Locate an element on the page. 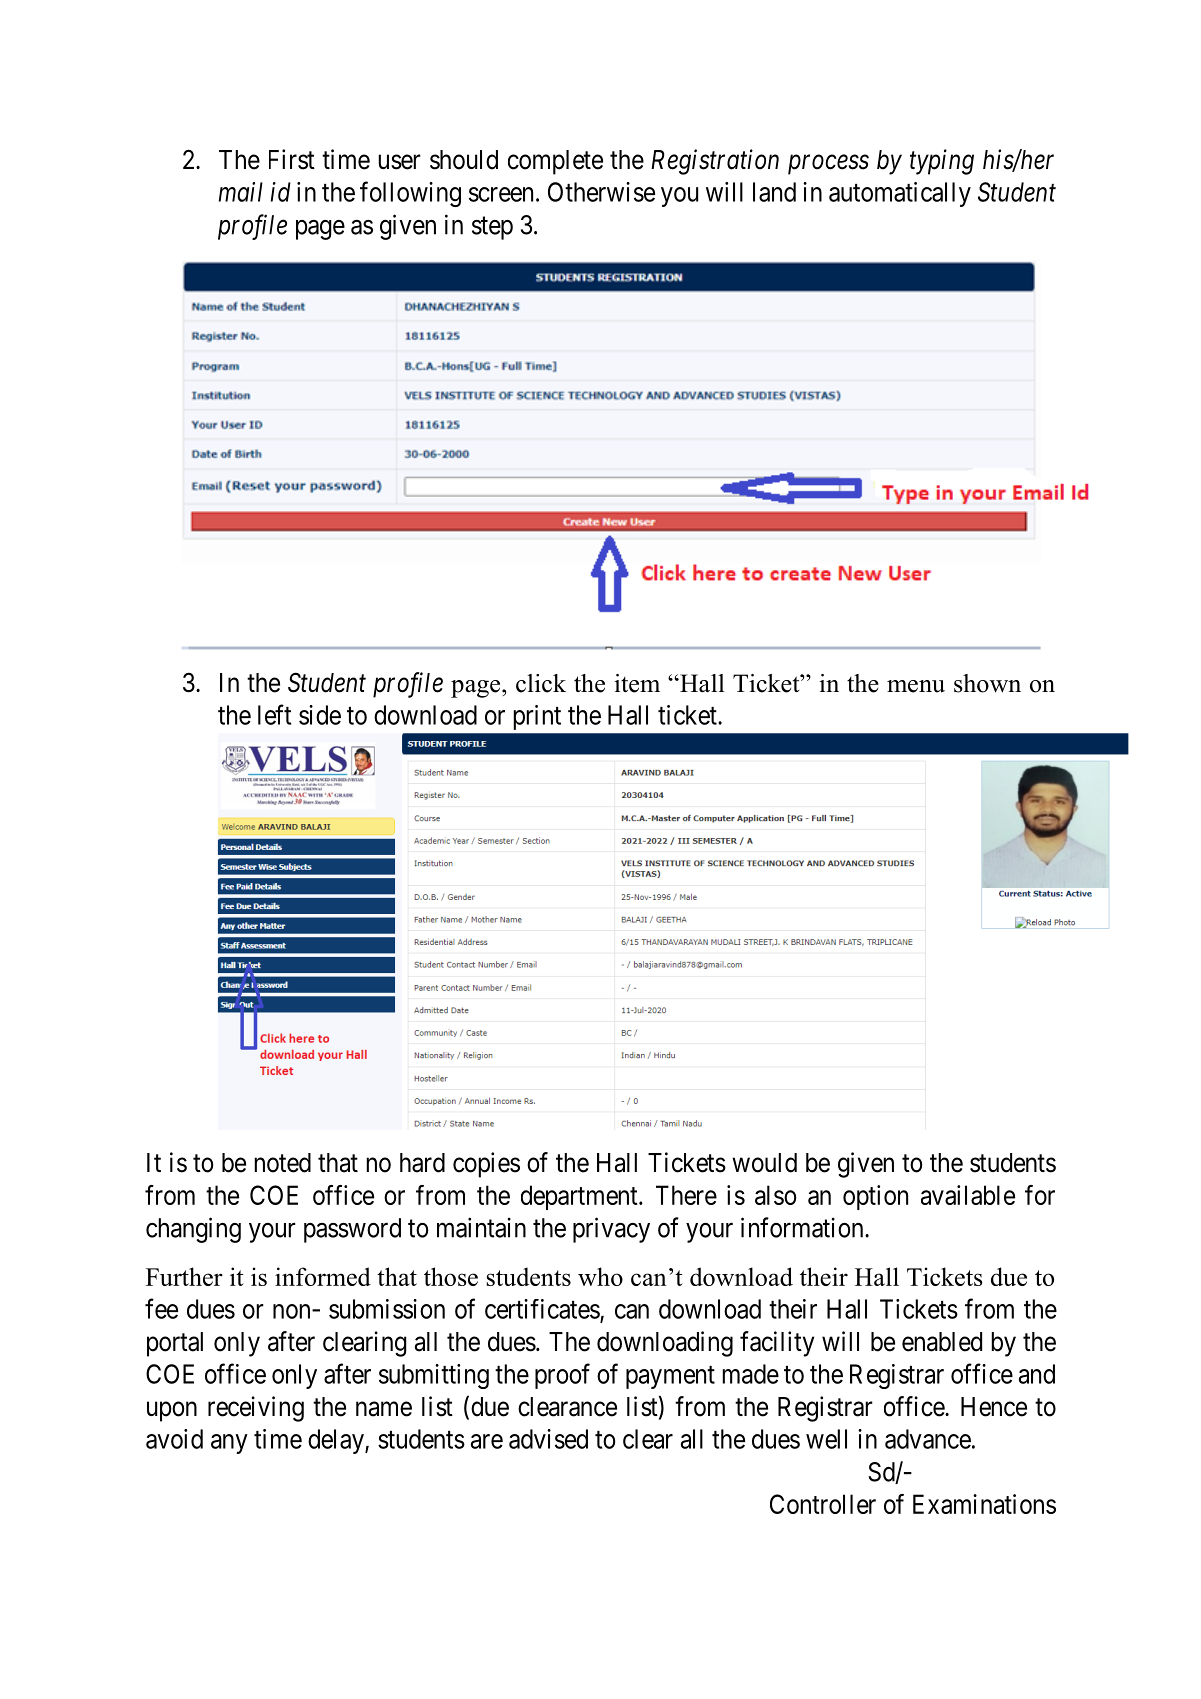 The image size is (1201, 1699). automatically is located at coordinates (900, 194).
